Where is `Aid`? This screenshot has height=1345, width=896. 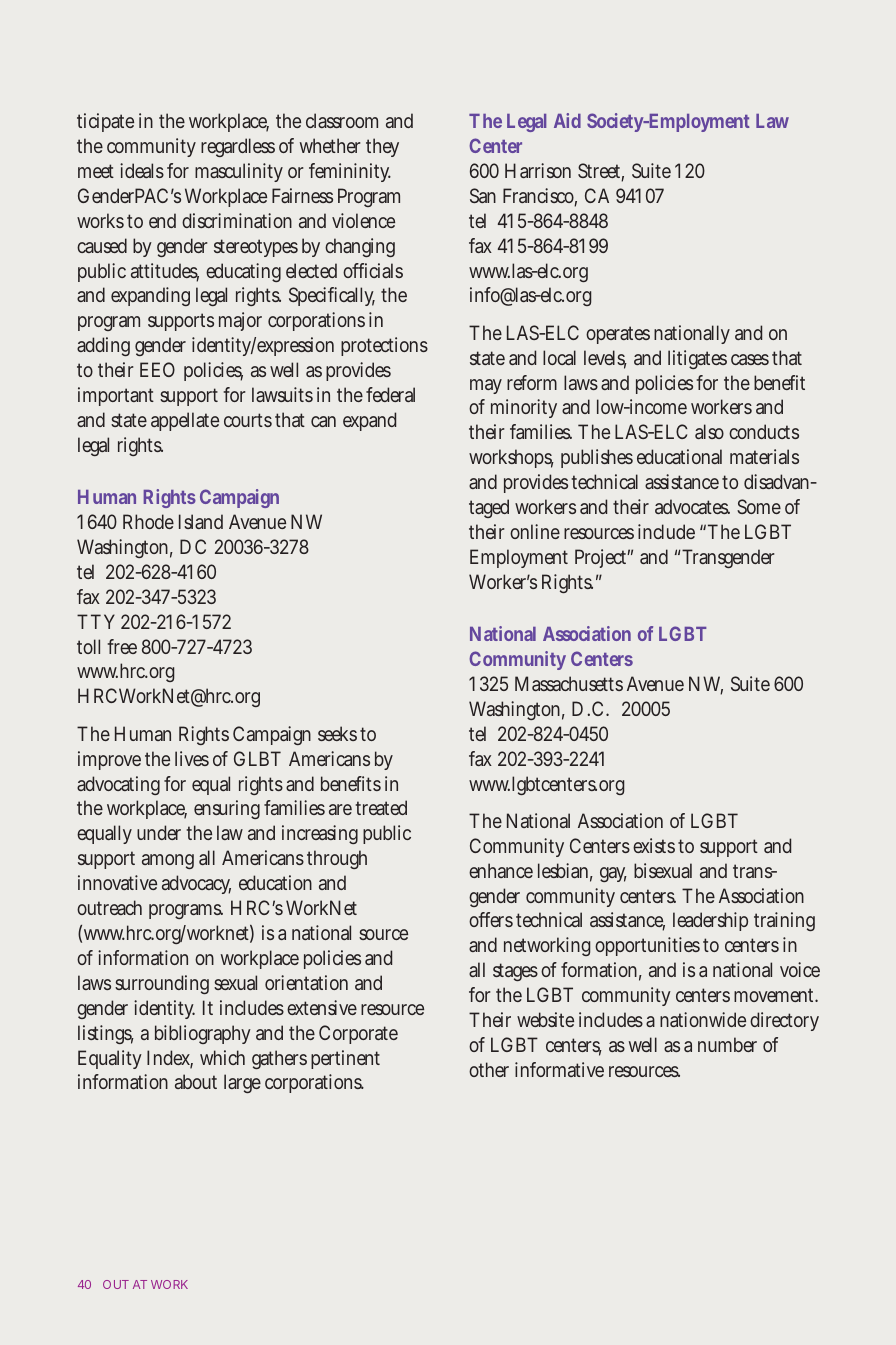
Aid is located at coordinates (567, 120).
